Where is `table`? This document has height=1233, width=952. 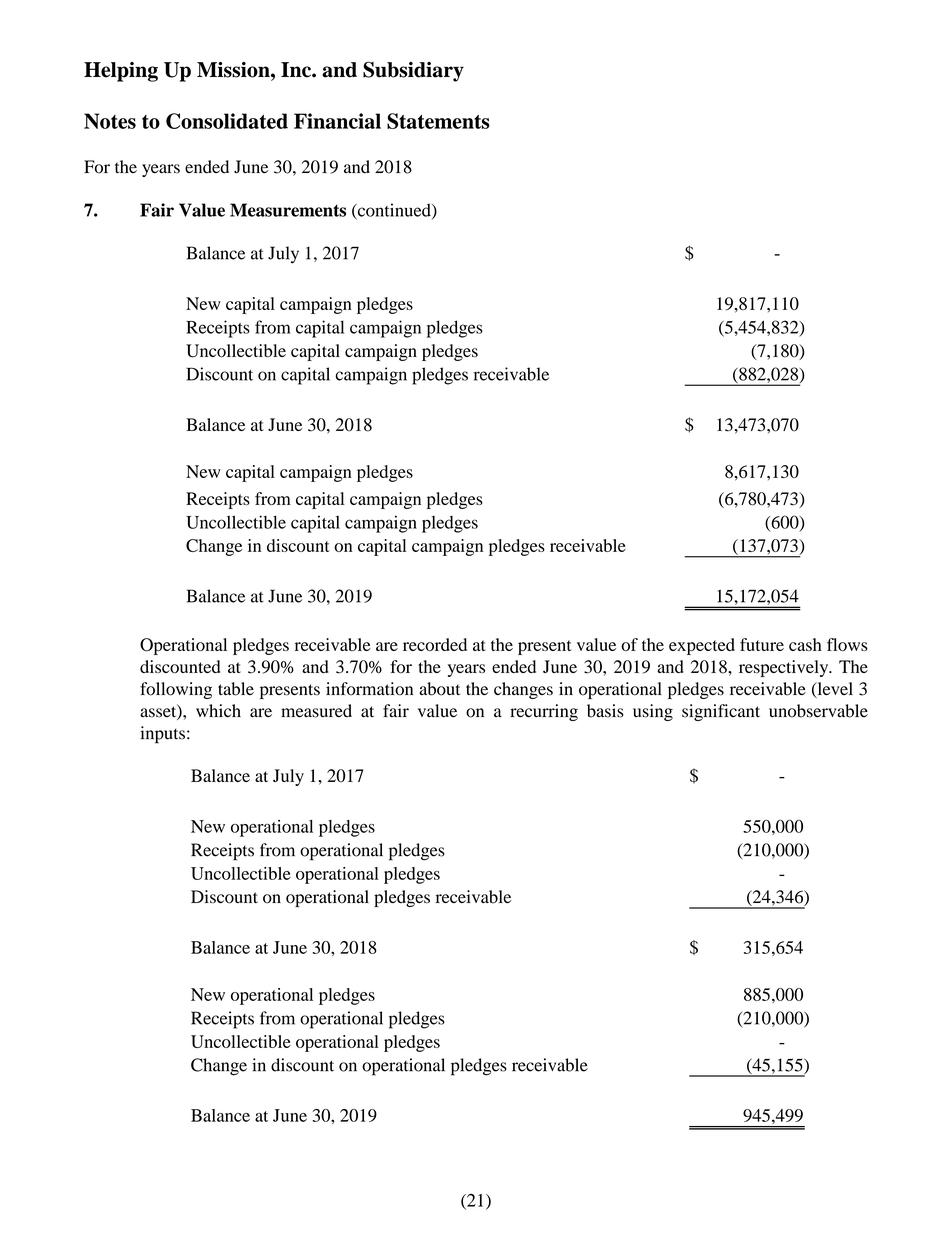 table is located at coordinates (236, 689).
